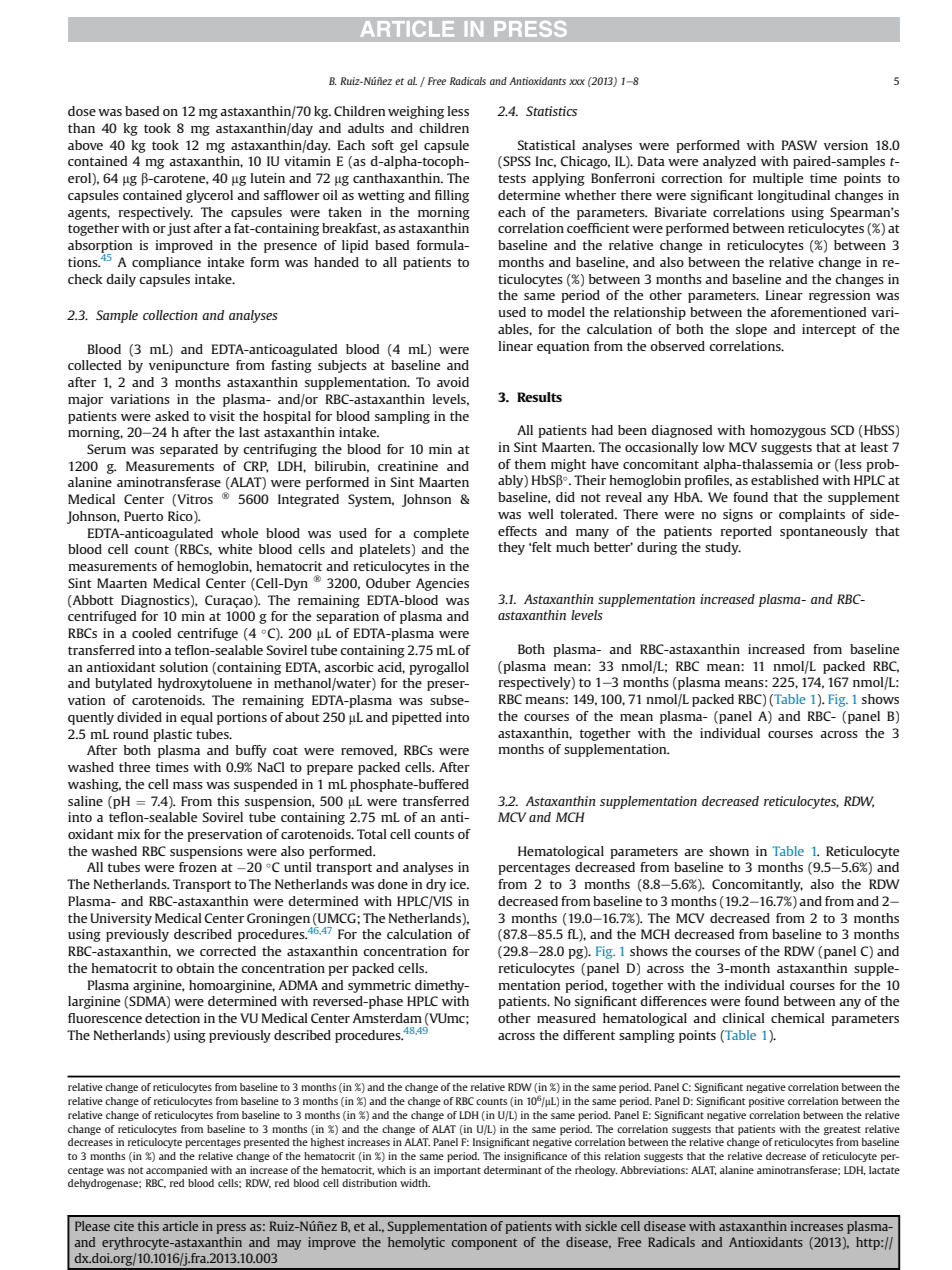 Image resolution: width=952 pixels, height=1270 pixels. I want to click on article, so click(180, 1226).
